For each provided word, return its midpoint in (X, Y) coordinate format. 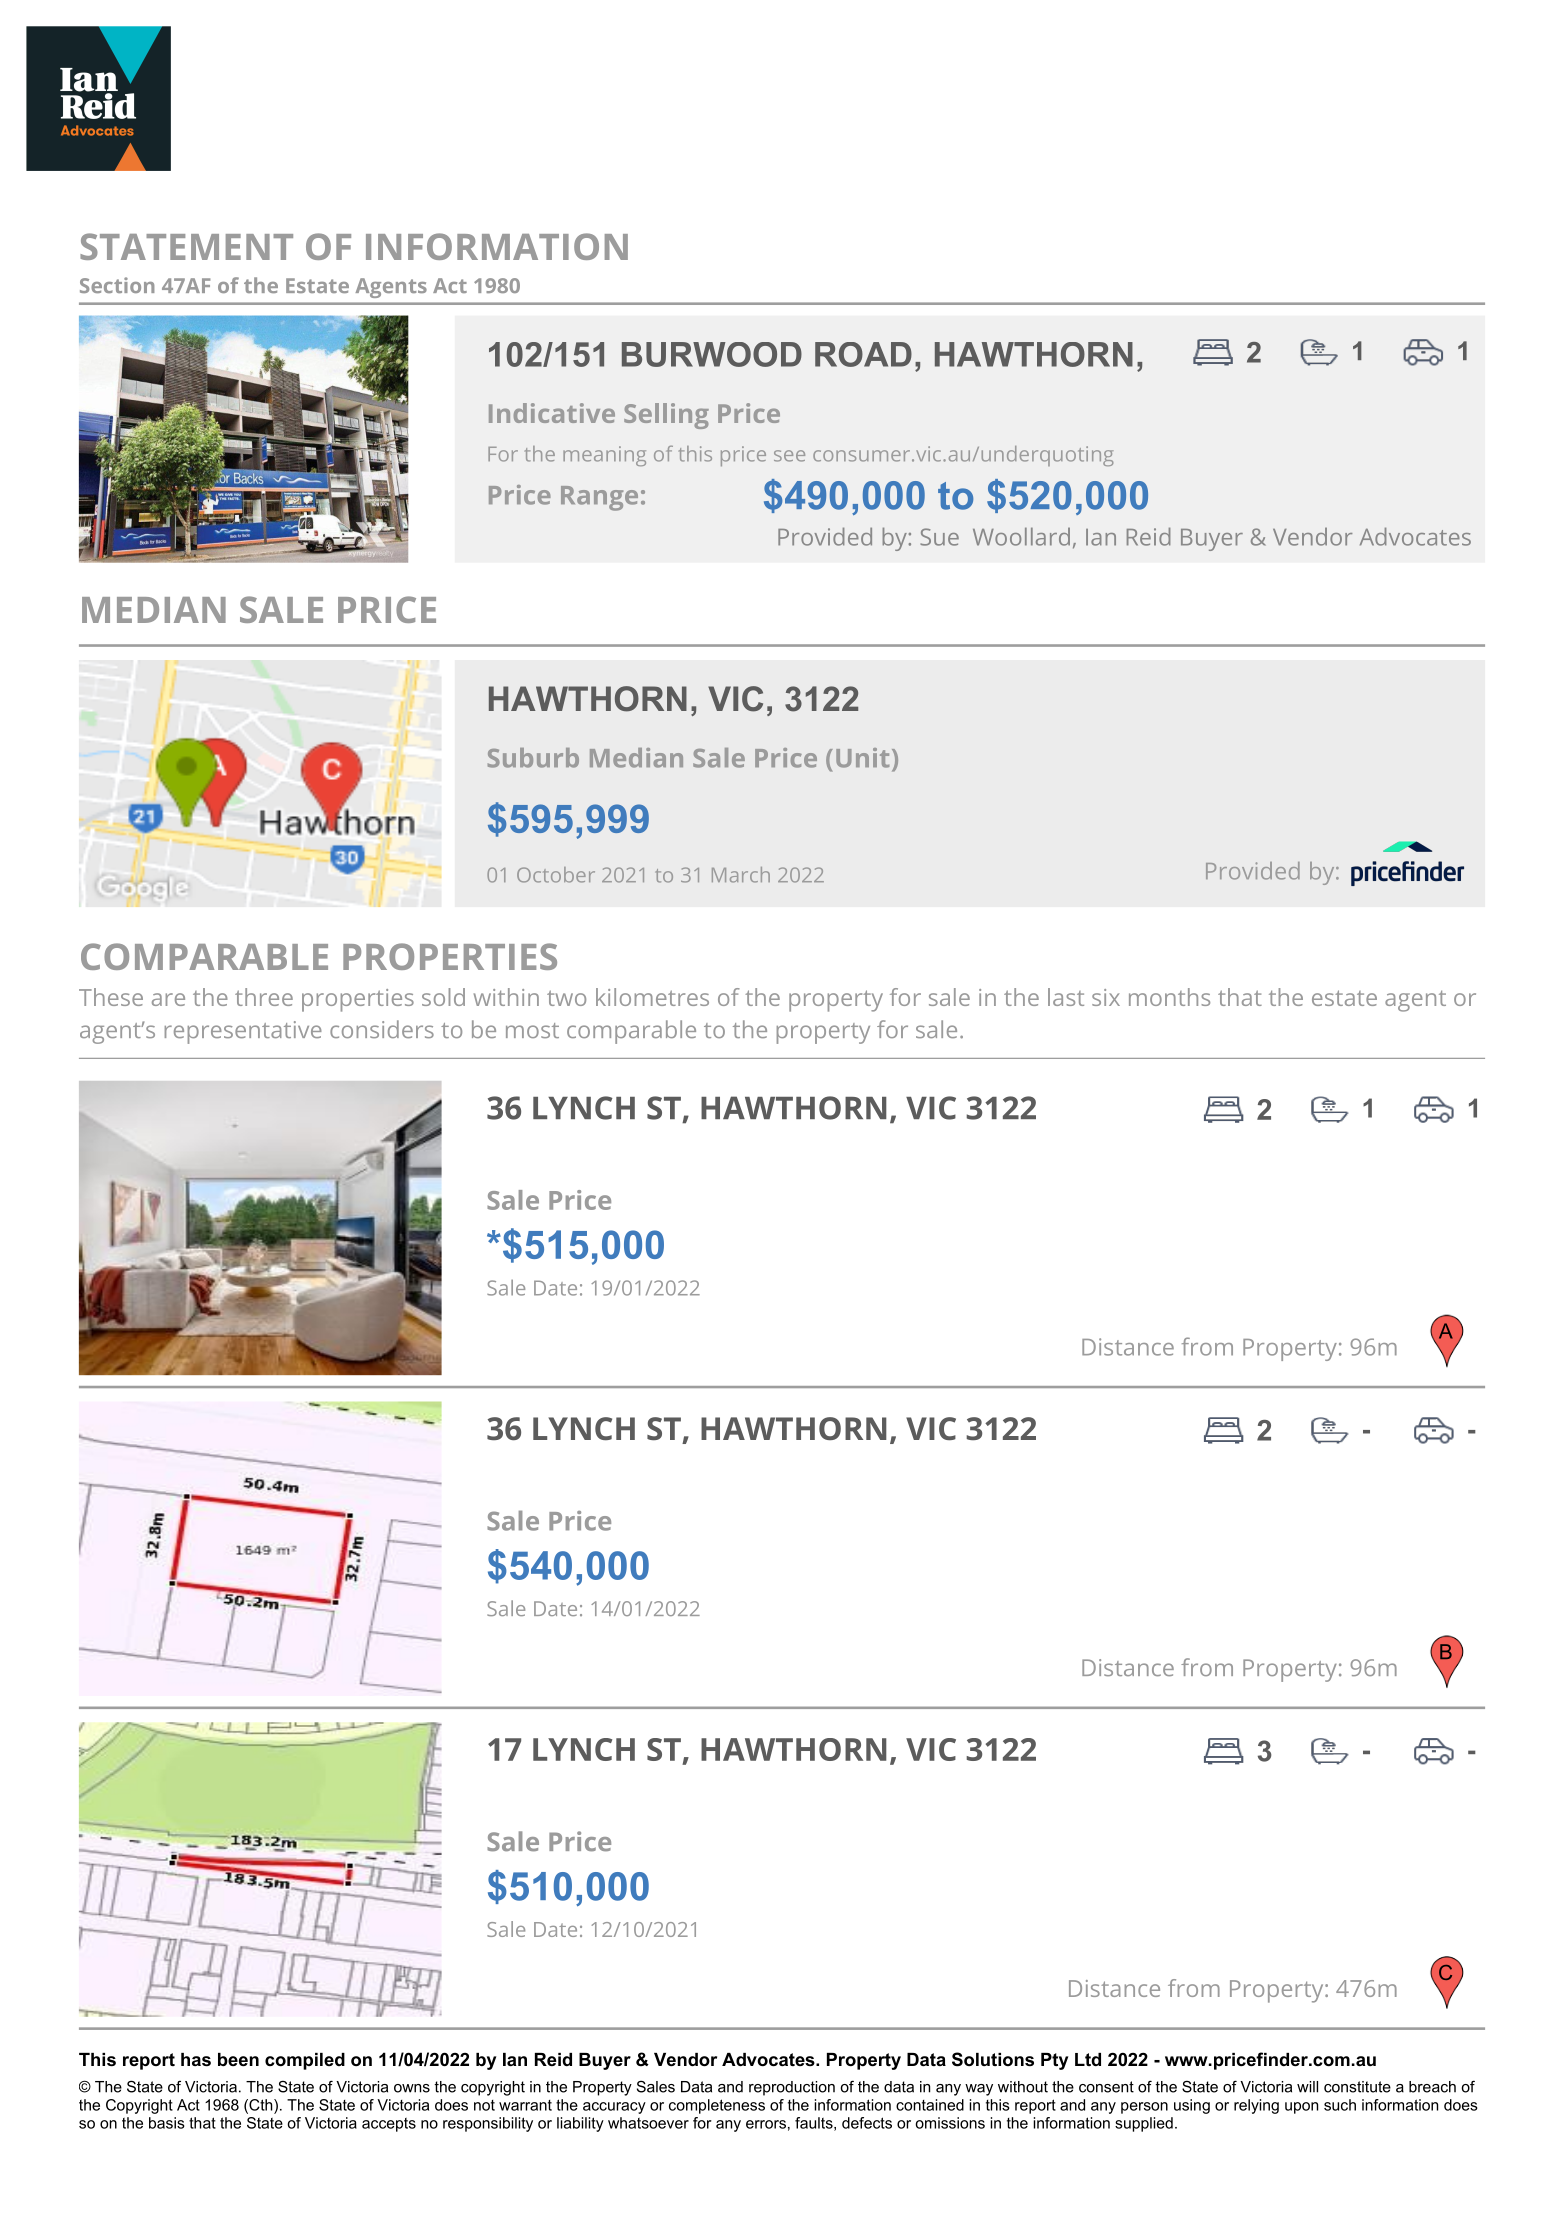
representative (243, 1032)
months (1169, 997)
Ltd (1088, 2059)
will (1307, 2087)
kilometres (652, 997)
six (1106, 997)
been (238, 2060)
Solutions (993, 2059)
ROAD (863, 354)
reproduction (792, 2088)
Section (117, 285)
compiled (305, 2061)
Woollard (1021, 536)
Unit (862, 758)
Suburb (533, 758)
